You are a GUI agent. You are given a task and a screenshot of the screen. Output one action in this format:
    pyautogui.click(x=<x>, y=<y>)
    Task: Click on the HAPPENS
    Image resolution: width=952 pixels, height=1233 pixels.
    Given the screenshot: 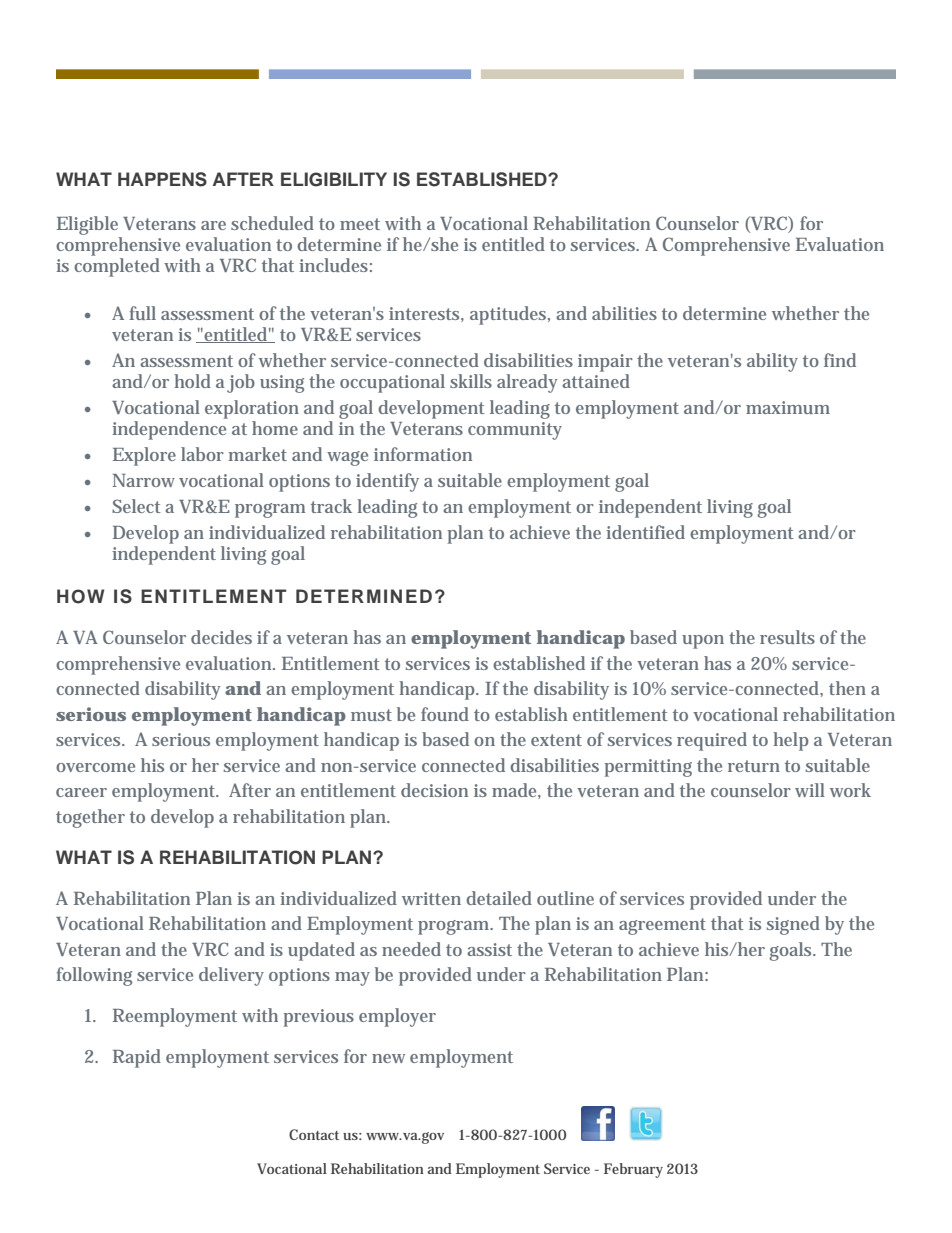 What is the action you would take?
    pyautogui.click(x=162, y=179)
